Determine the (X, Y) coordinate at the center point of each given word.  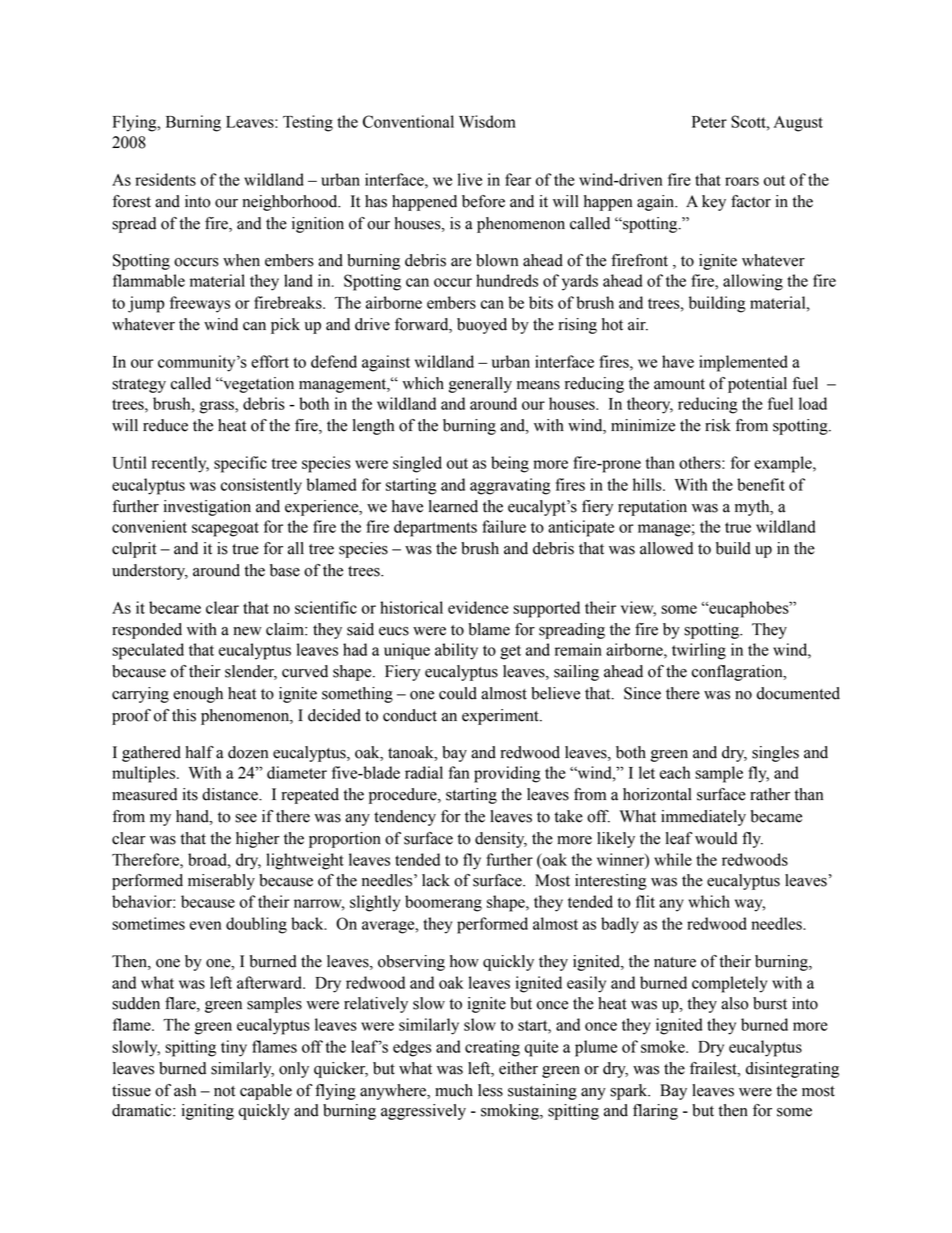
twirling (699, 651)
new (247, 631)
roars (742, 181)
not (224, 1091)
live (470, 179)
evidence (478, 607)
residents (165, 179)
